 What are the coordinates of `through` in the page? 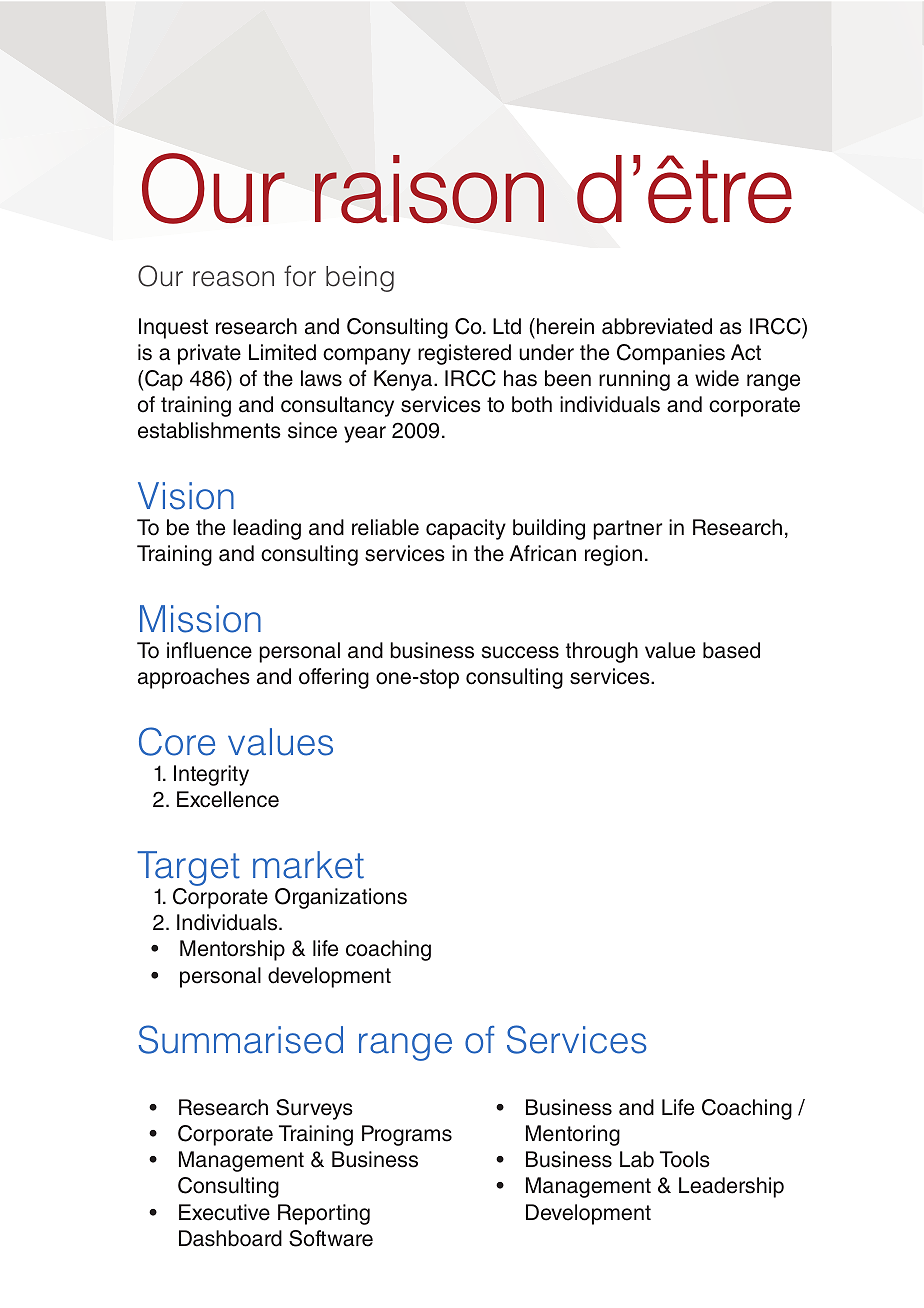 It's located at (602, 652).
